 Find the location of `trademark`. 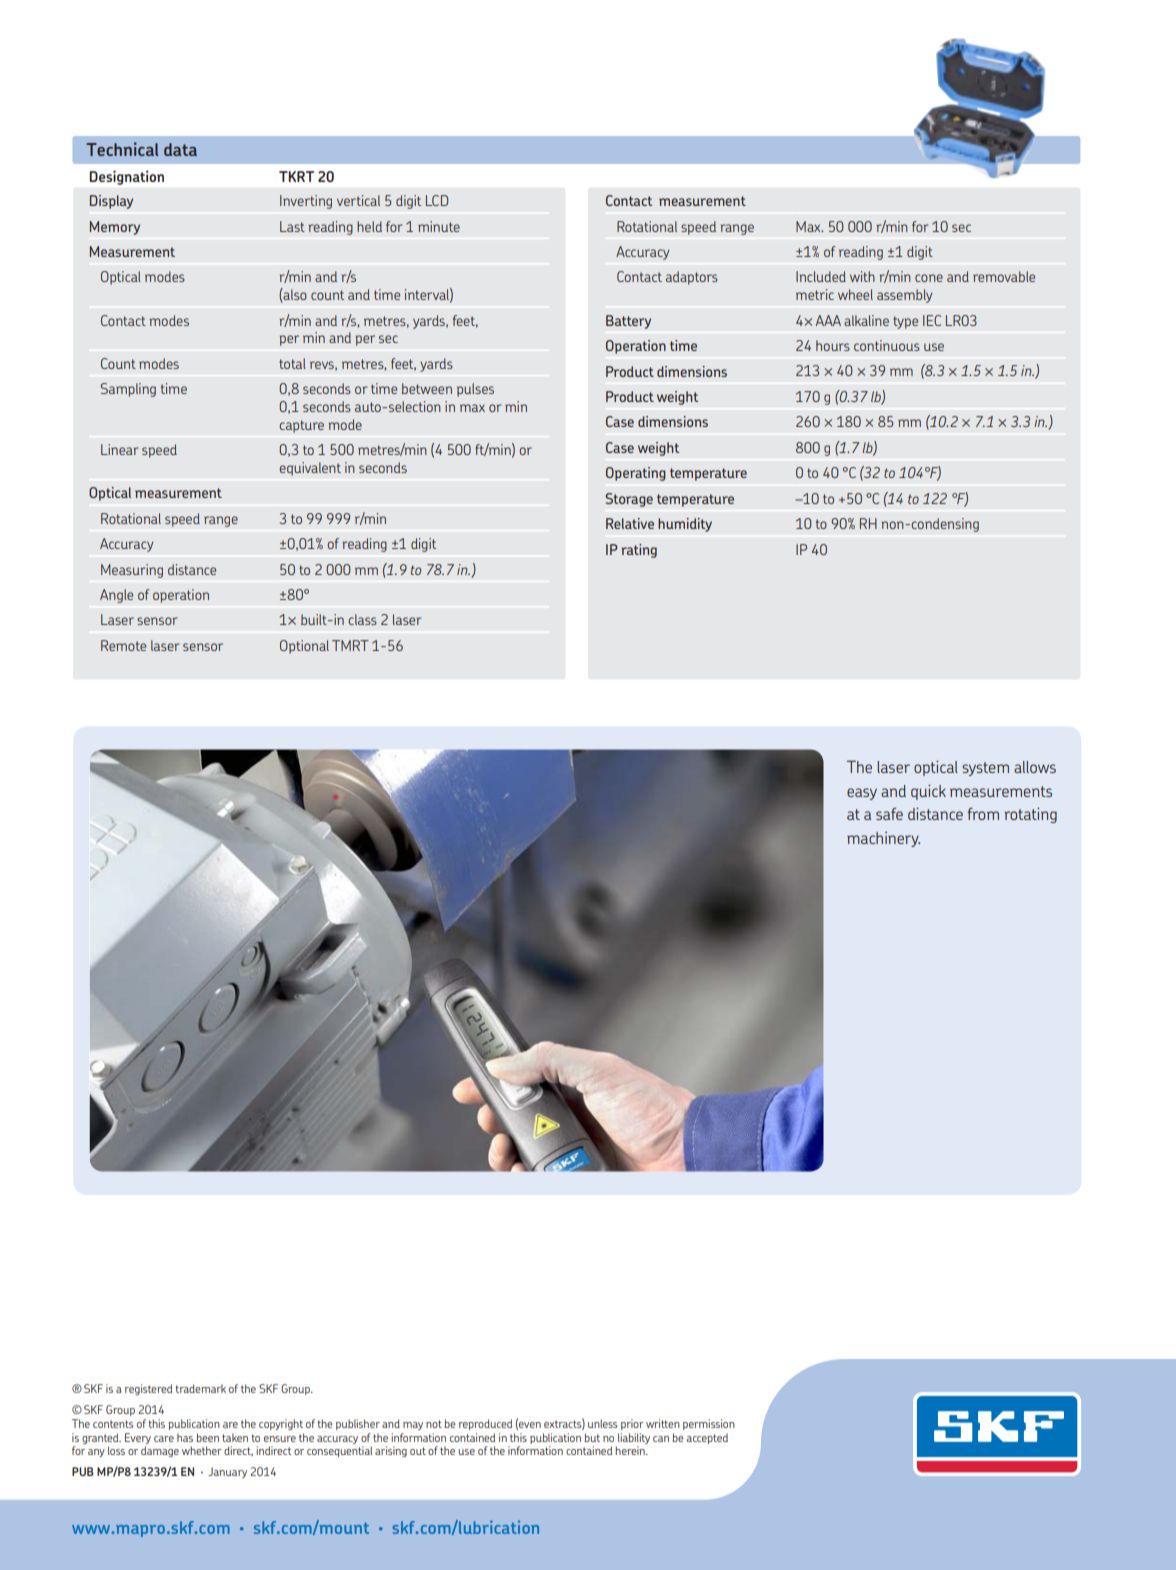

trademark is located at coordinates (200, 1388).
